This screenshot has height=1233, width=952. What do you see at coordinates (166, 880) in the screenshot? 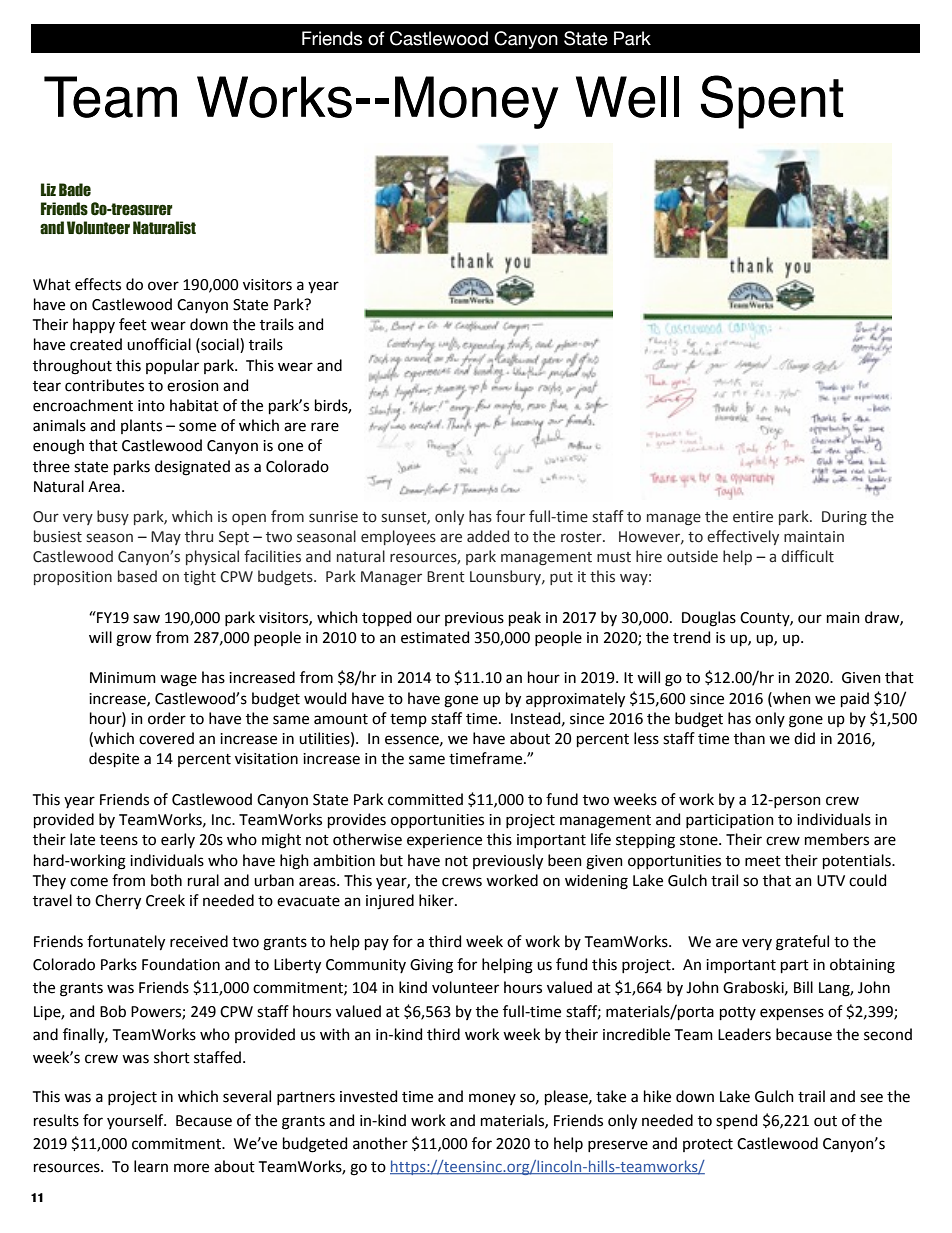
I see `both` at bounding box center [166, 880].
